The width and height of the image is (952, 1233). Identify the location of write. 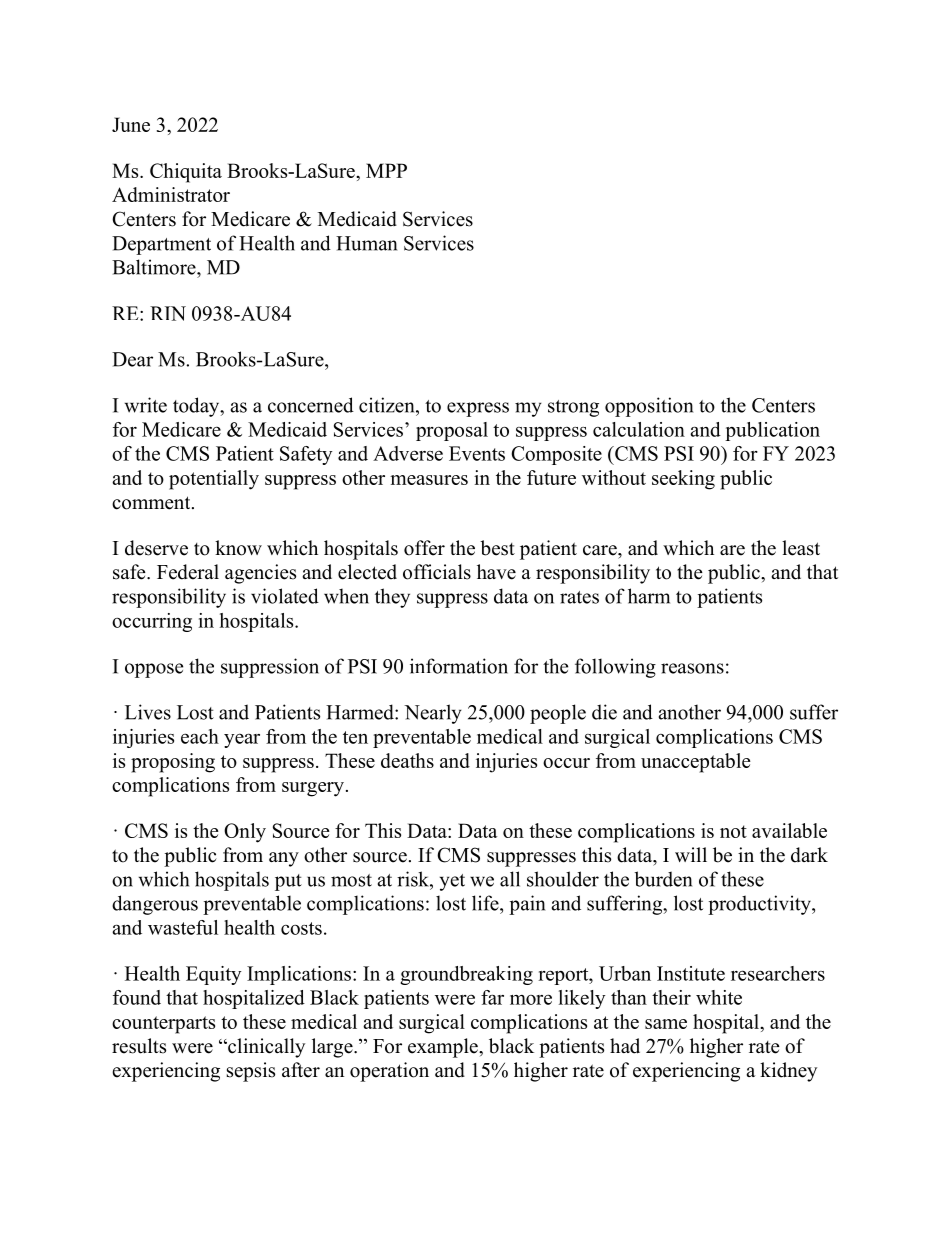
(146, 405).
